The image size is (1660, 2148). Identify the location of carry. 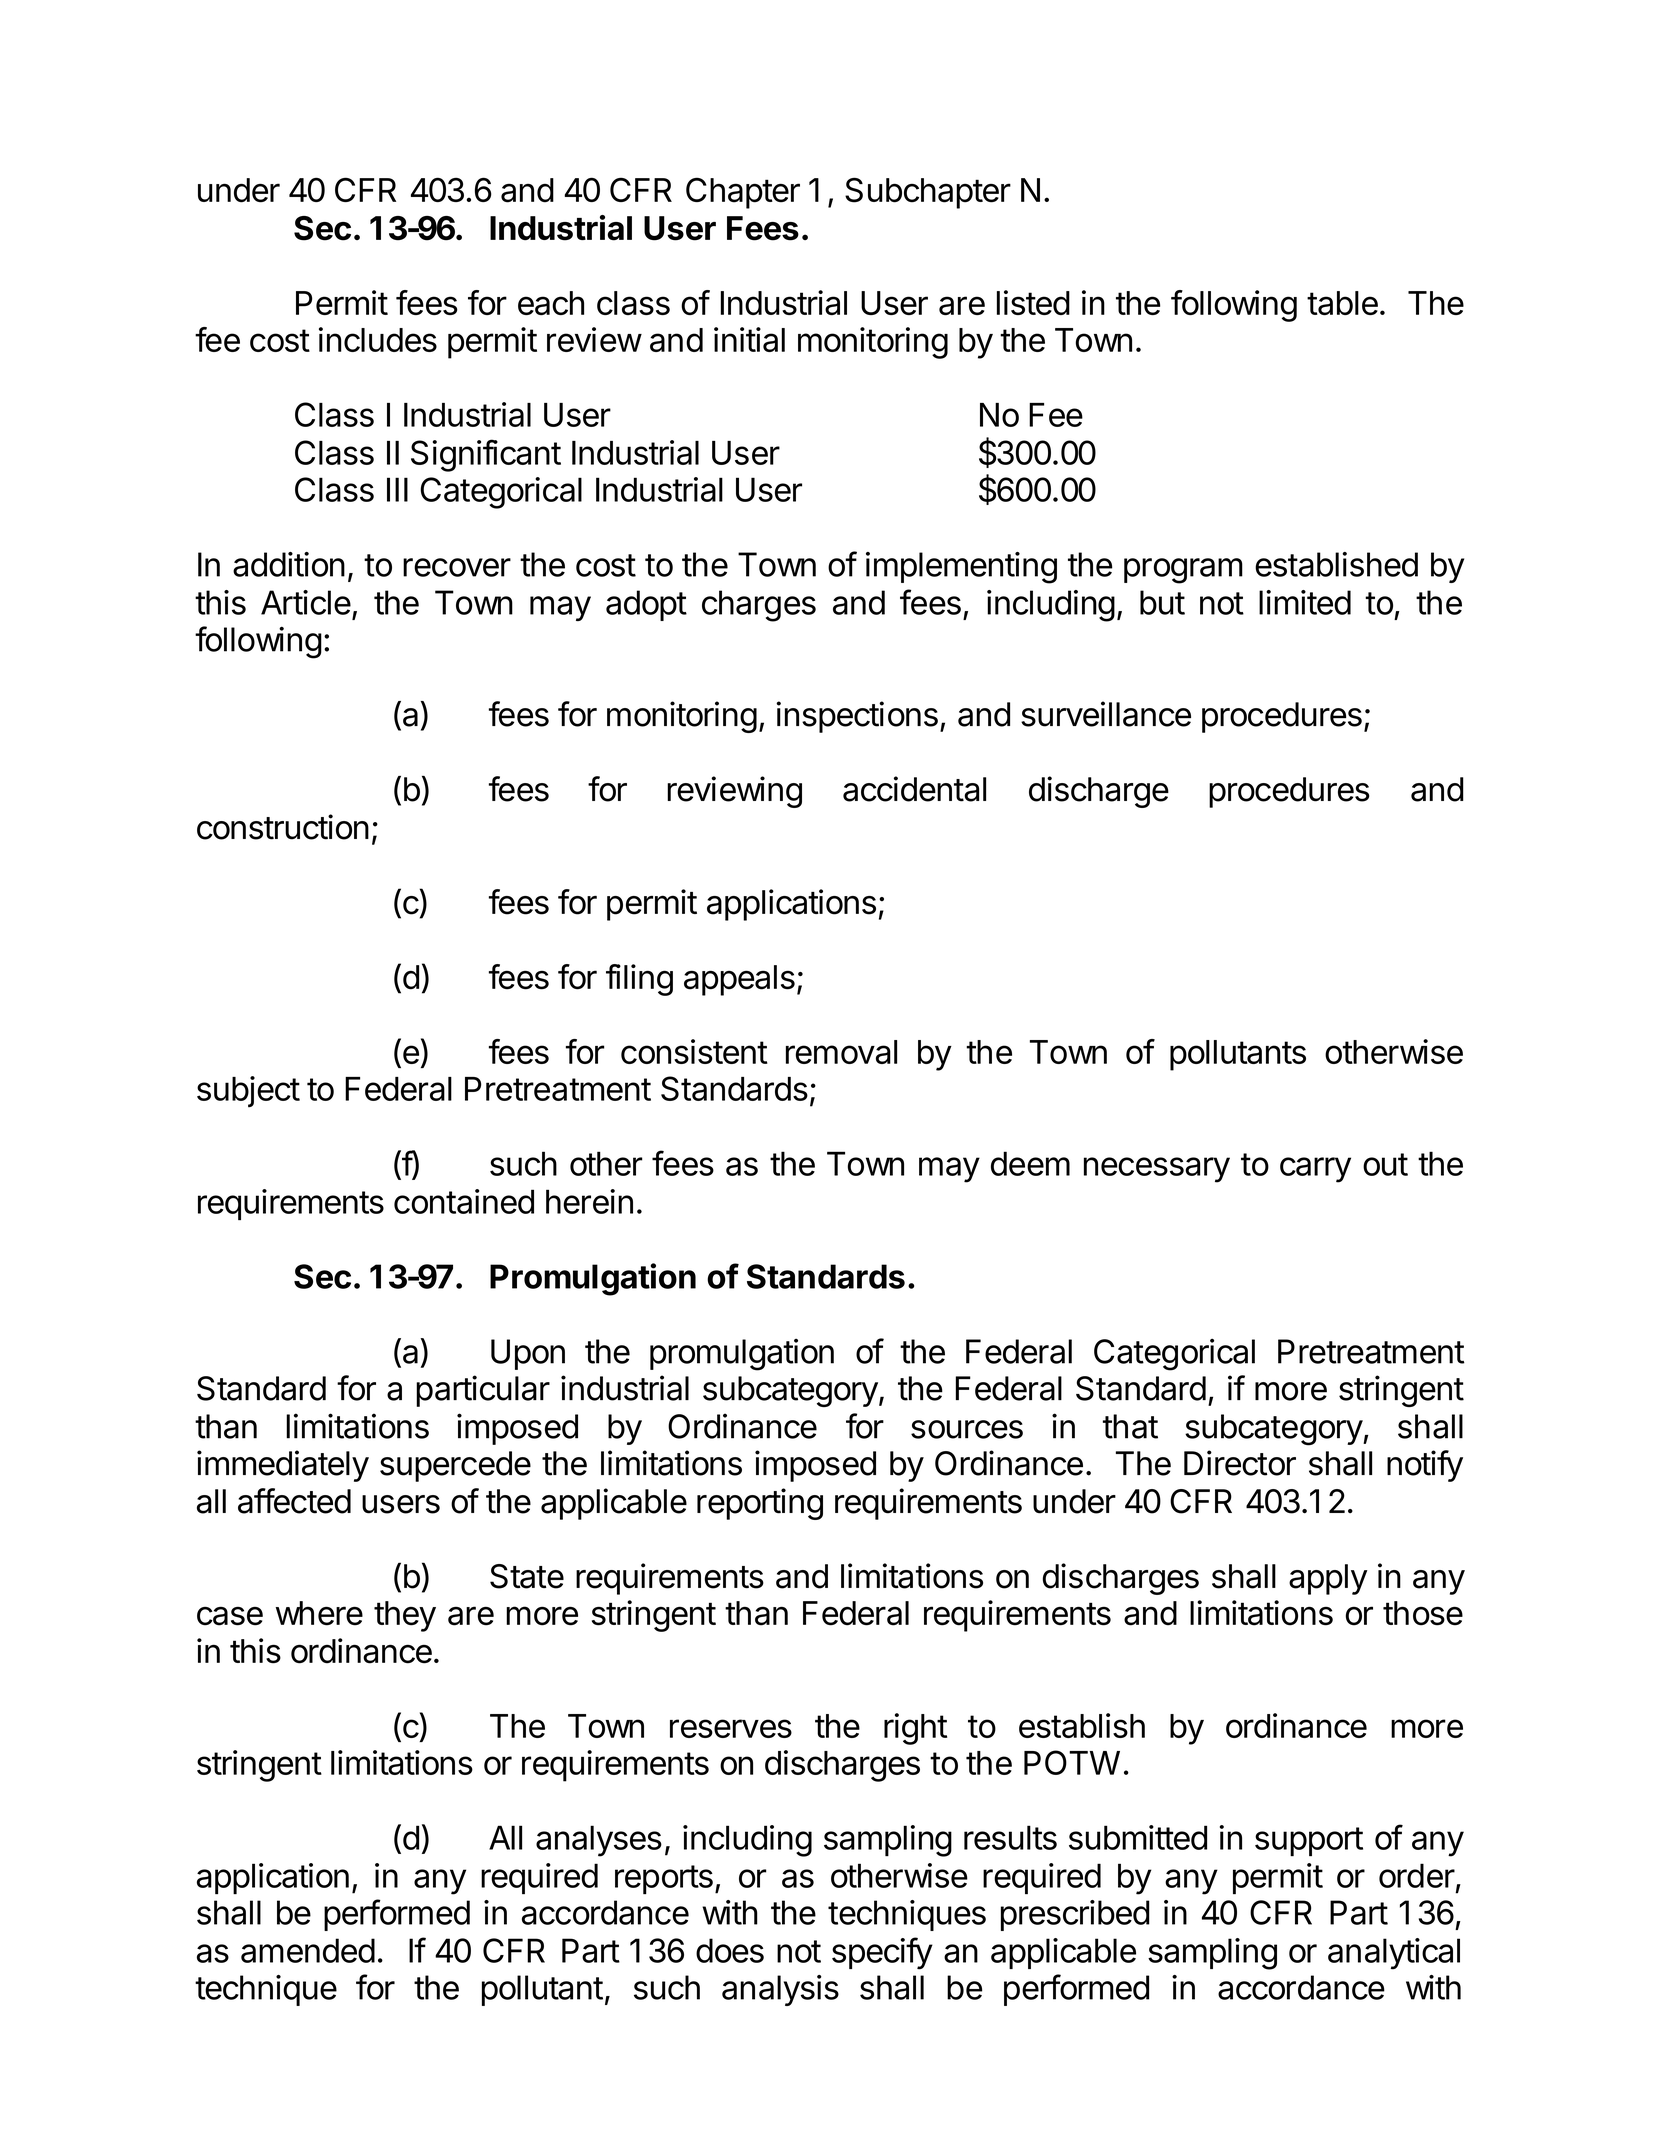
(1315, 1170).
